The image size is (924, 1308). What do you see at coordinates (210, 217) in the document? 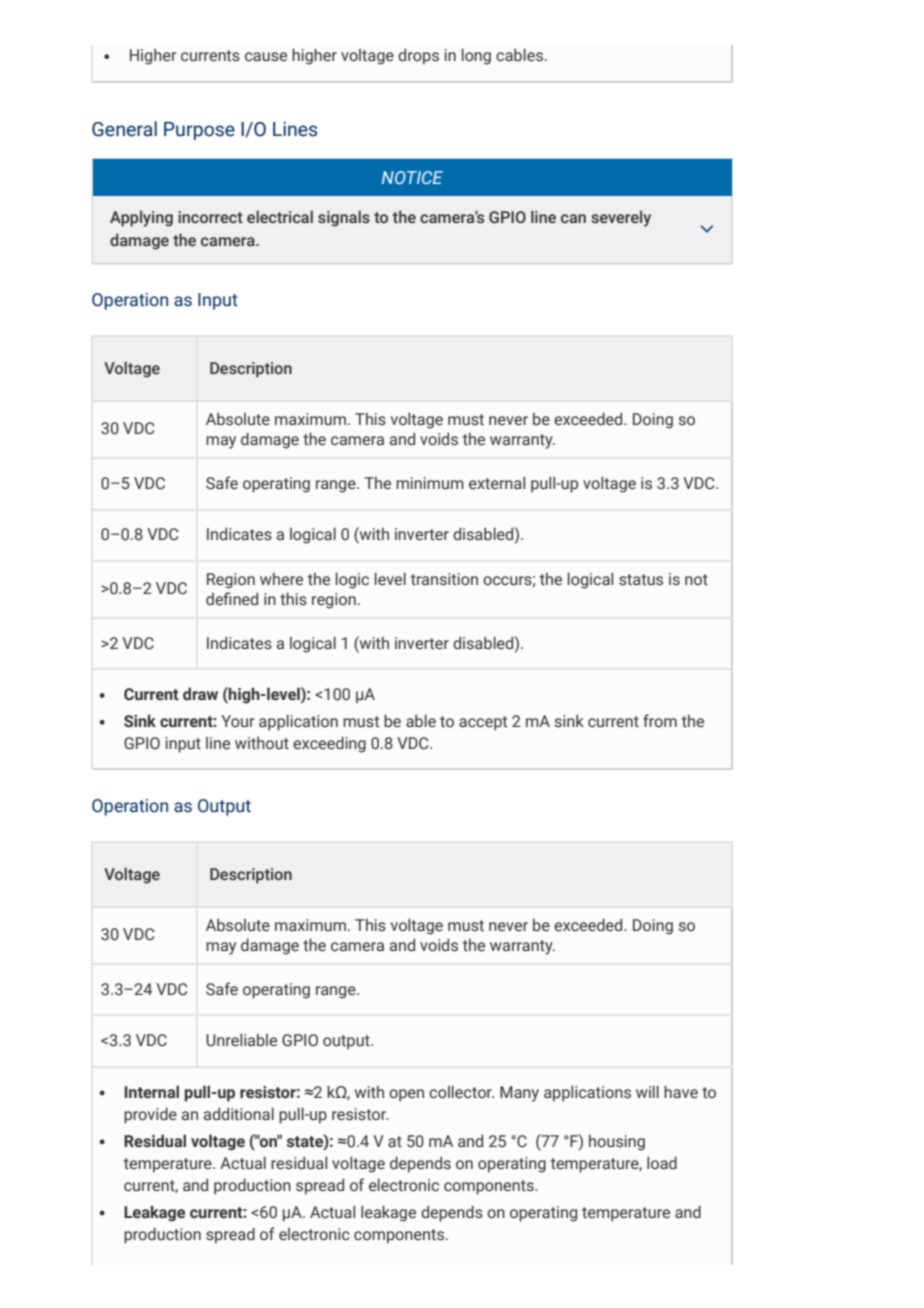
I see `incorrect` at bounding box center [210, 217].
